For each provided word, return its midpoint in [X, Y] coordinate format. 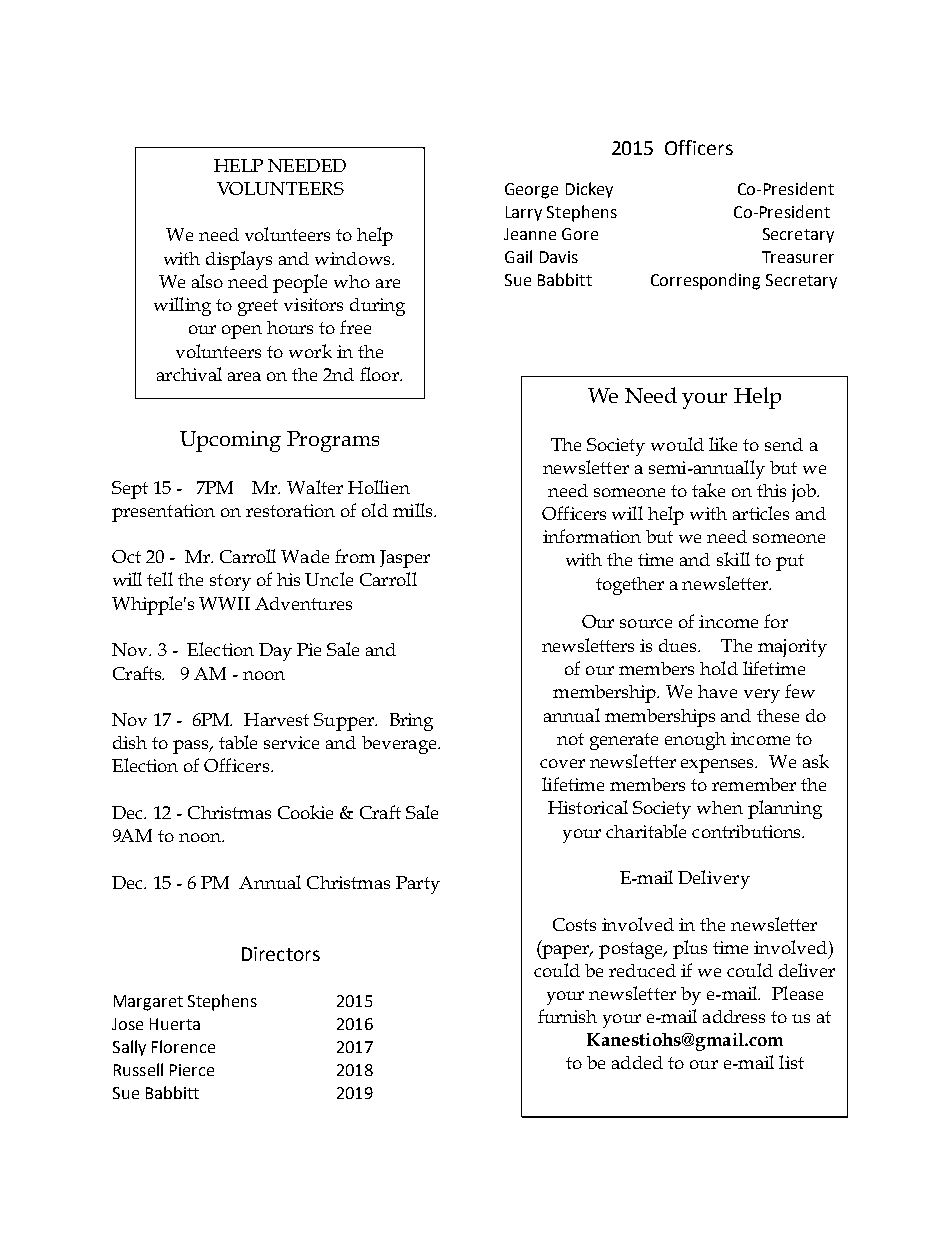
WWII [224, 603]
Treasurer [798, 257]
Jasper [405, 559]
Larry [524, 213]
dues [679, 645]
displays [239, 260]
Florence [183, 1046]
